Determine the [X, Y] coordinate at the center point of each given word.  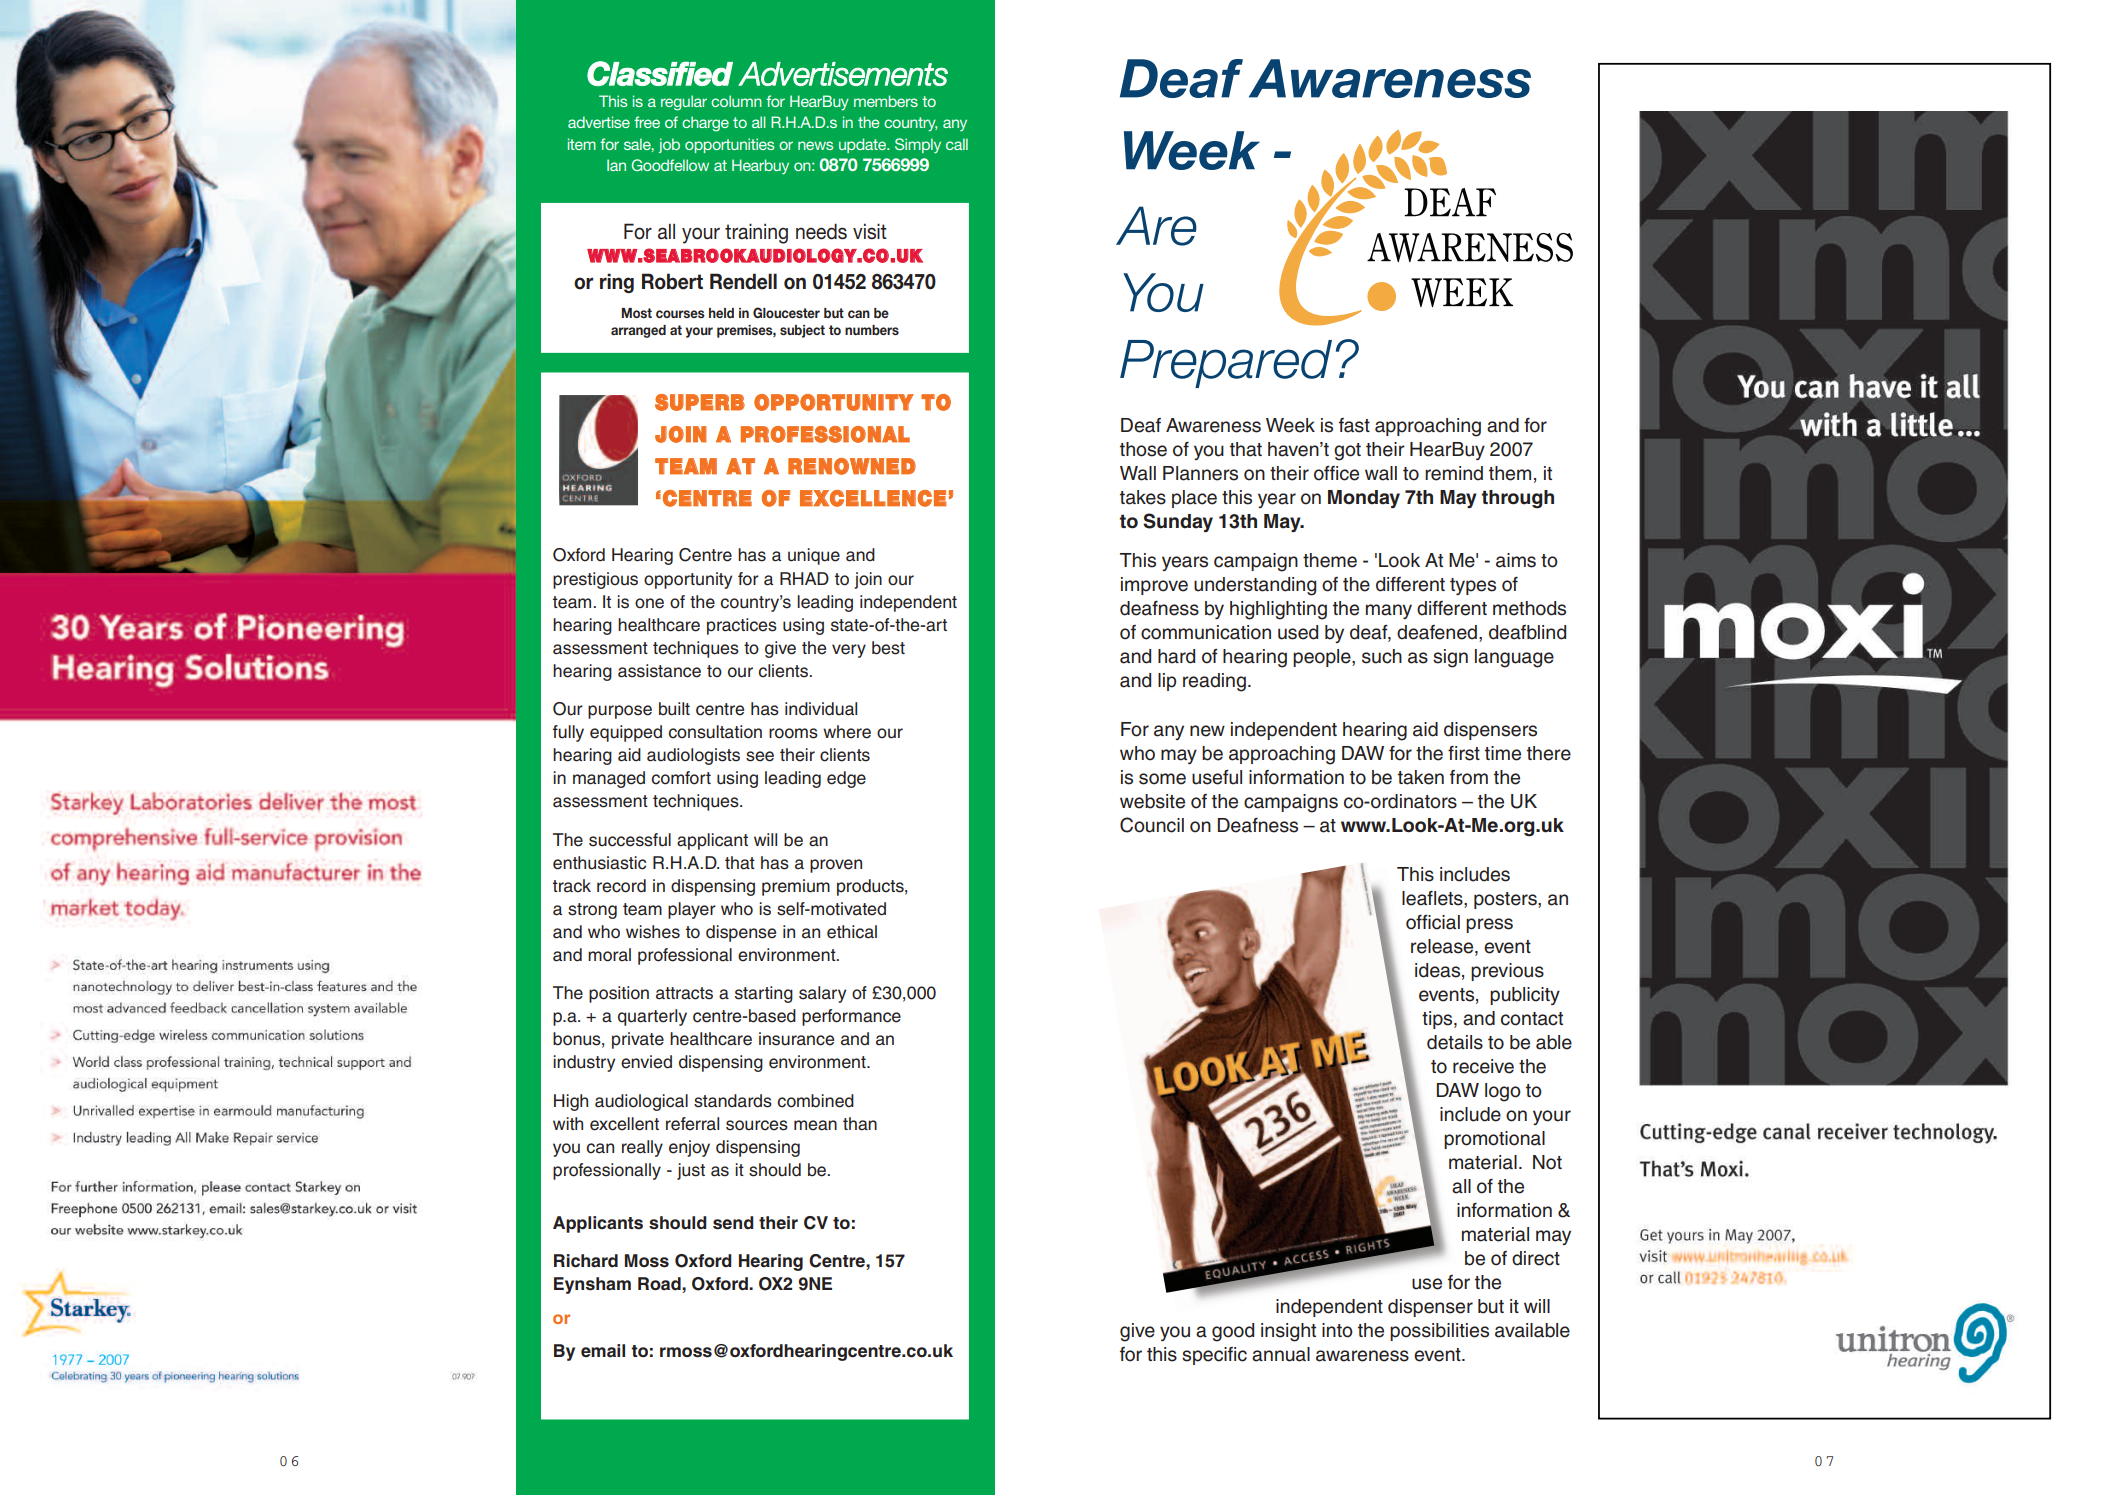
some [1162, 779]
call [957, 144]
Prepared [1226, 364]
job [669, 145]
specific [1214, 1356]
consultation [715, 732]
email [603, 1351]
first [1464, 753]
